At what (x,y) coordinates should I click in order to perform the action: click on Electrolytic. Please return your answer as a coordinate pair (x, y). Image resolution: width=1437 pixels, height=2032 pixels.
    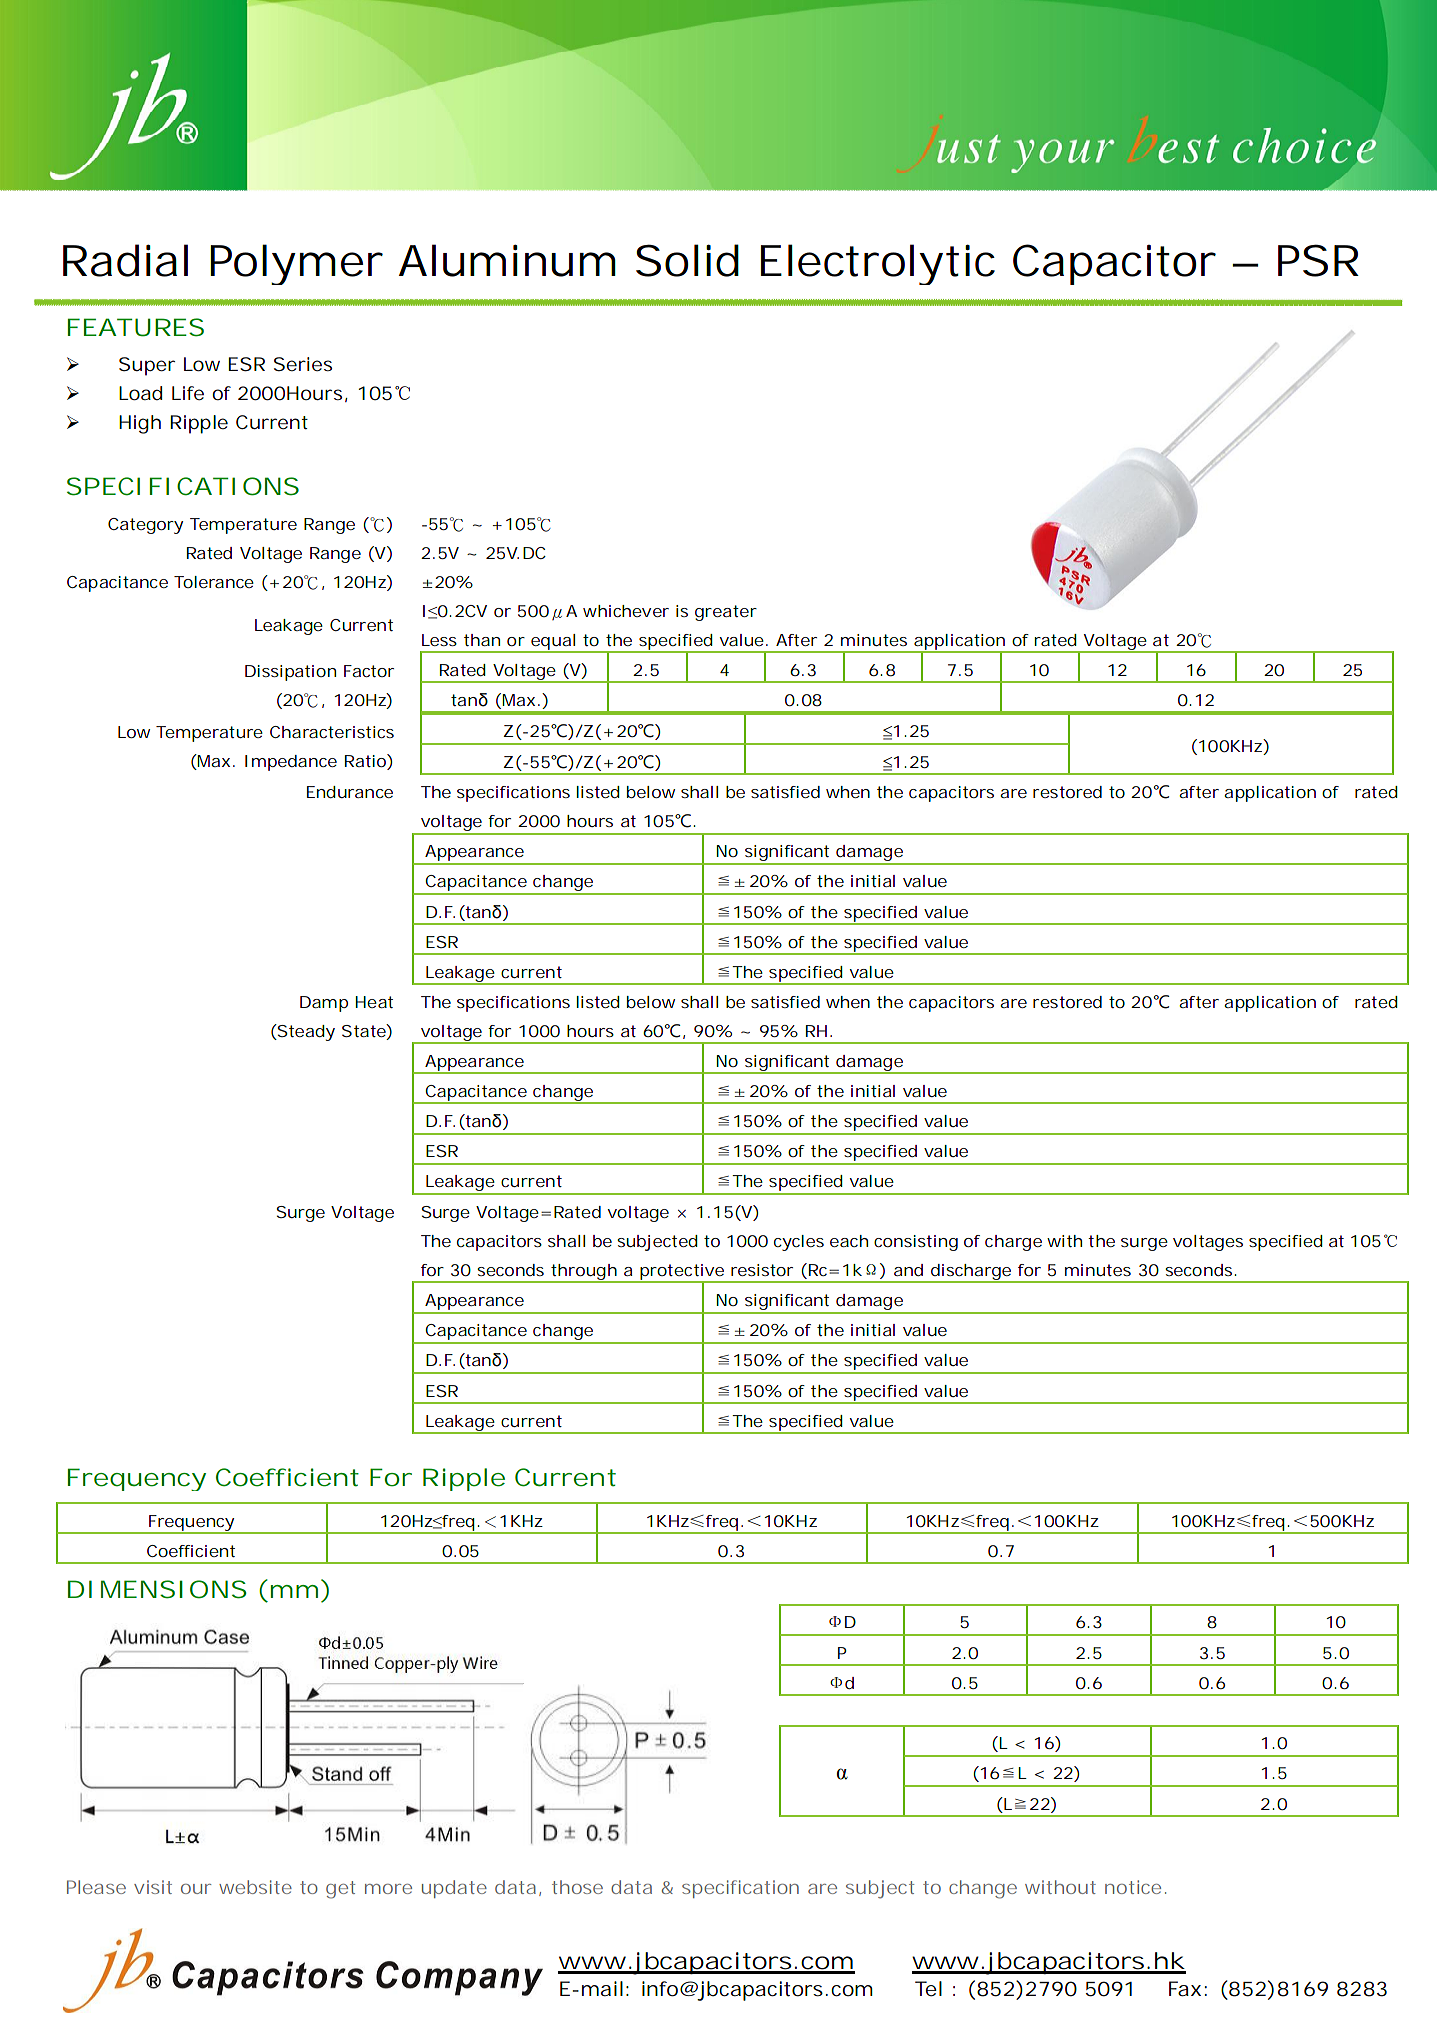
    Looking at the image, I should click on (878, 264).
